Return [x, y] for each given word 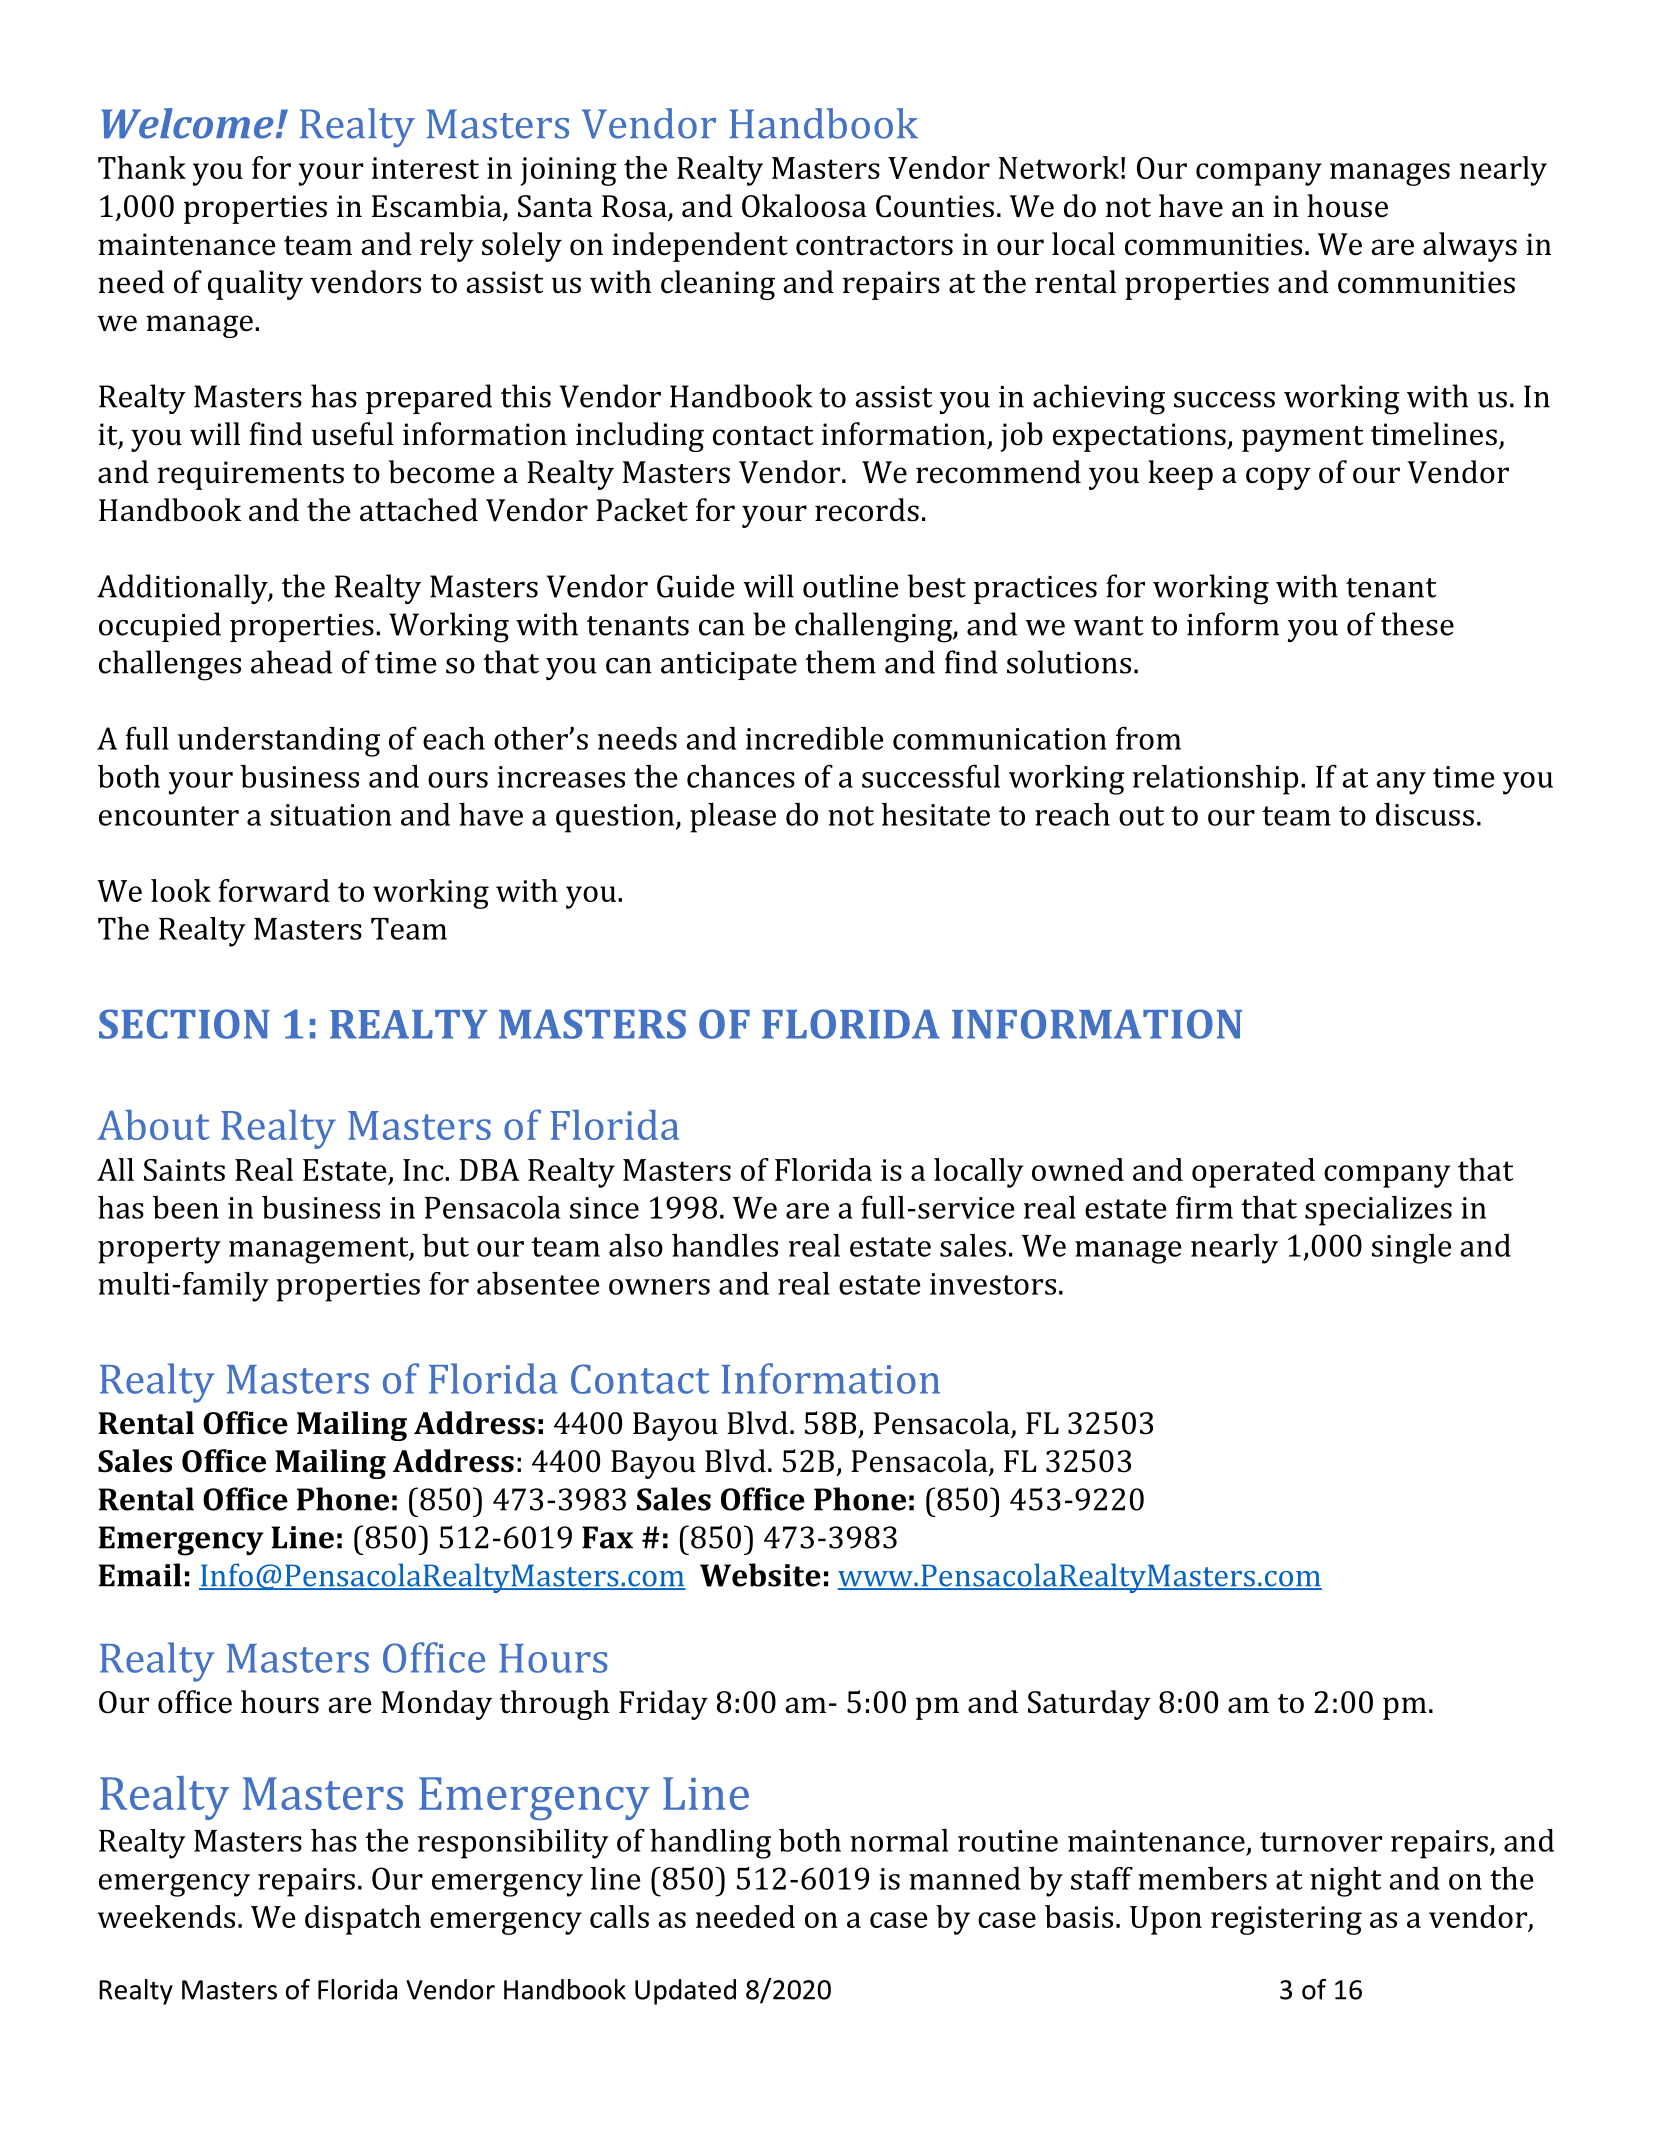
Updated [685, 1992]
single [1411, 1249]
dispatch [363, 1920]
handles [725, 1245]
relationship [1215, 780]
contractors [874, 246]
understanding [279, 742]
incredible [814, 738]
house [1347, 206]
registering [1286, 1920]
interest [425, 168]
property [159, 1250]
